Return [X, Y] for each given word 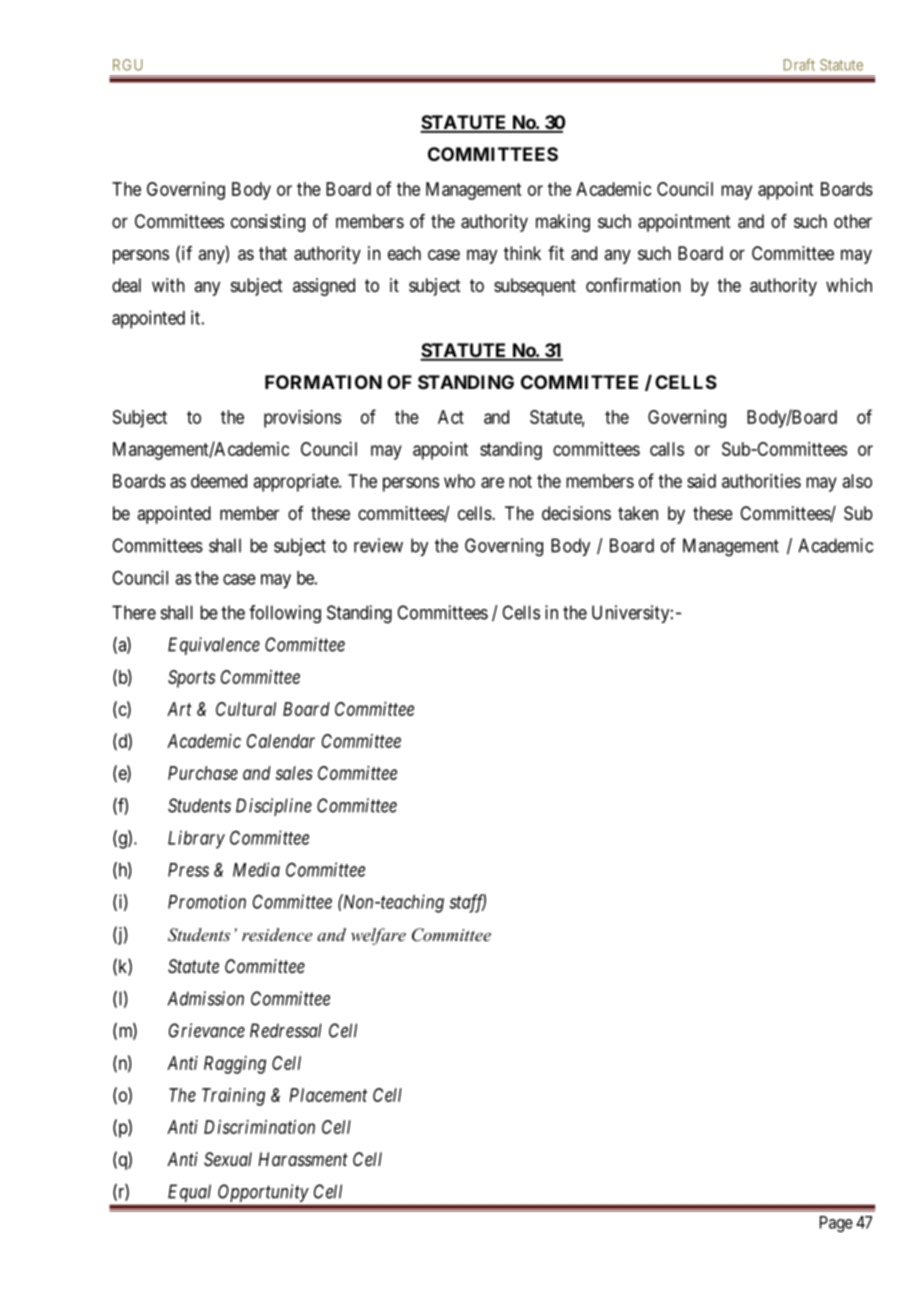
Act [451, 417]
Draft [799, 64]
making [563, 223]
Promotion [207, 902]
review [378, 545]
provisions [302, 419]
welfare [378, 936]
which [849, 285]
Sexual [228, 1159]
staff [467, 903]
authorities [761, 481]
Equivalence [214, 646]
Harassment [303, 1159]
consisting [268, 223]
